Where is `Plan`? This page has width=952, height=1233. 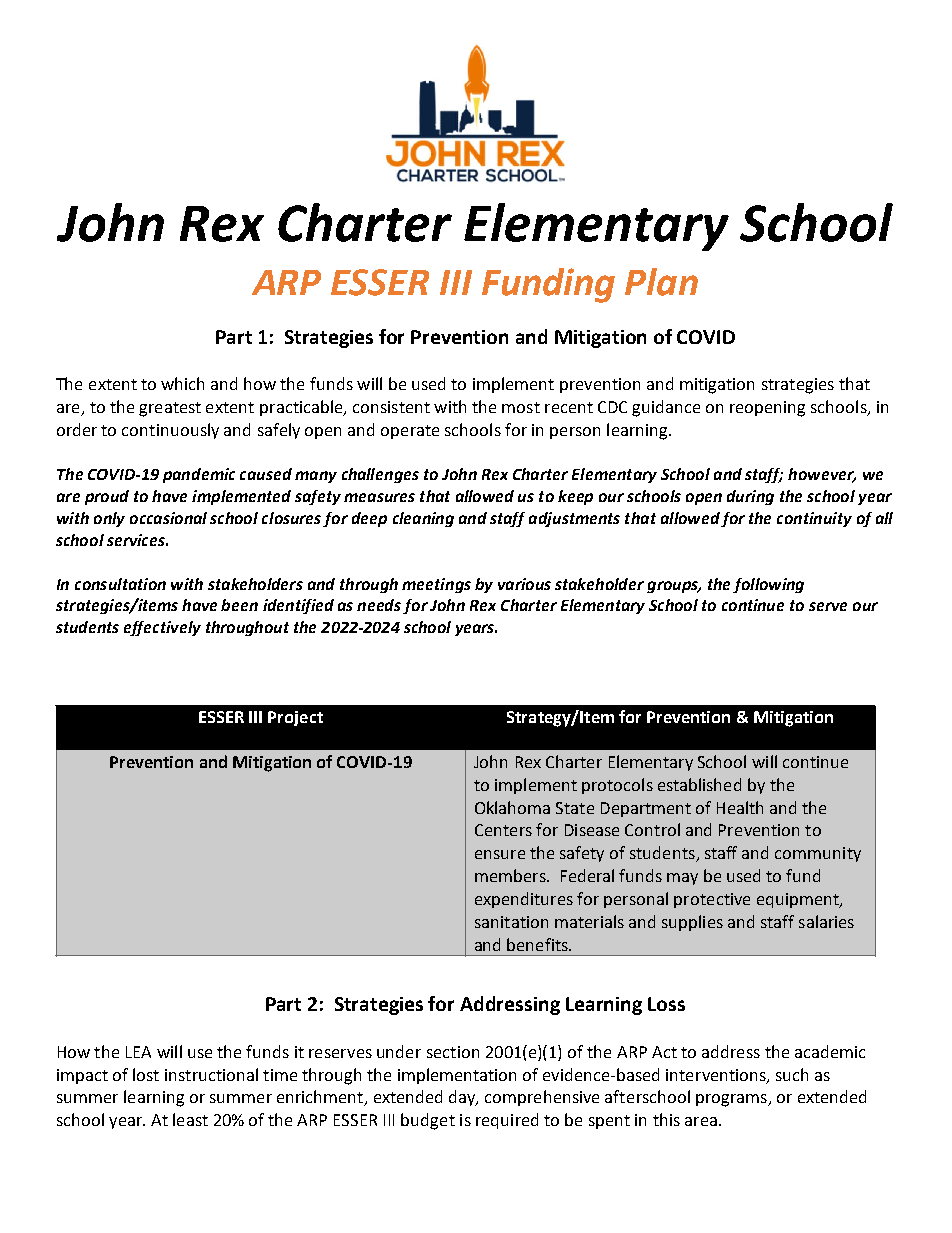 Plan is located at coordinates (661, 282).
